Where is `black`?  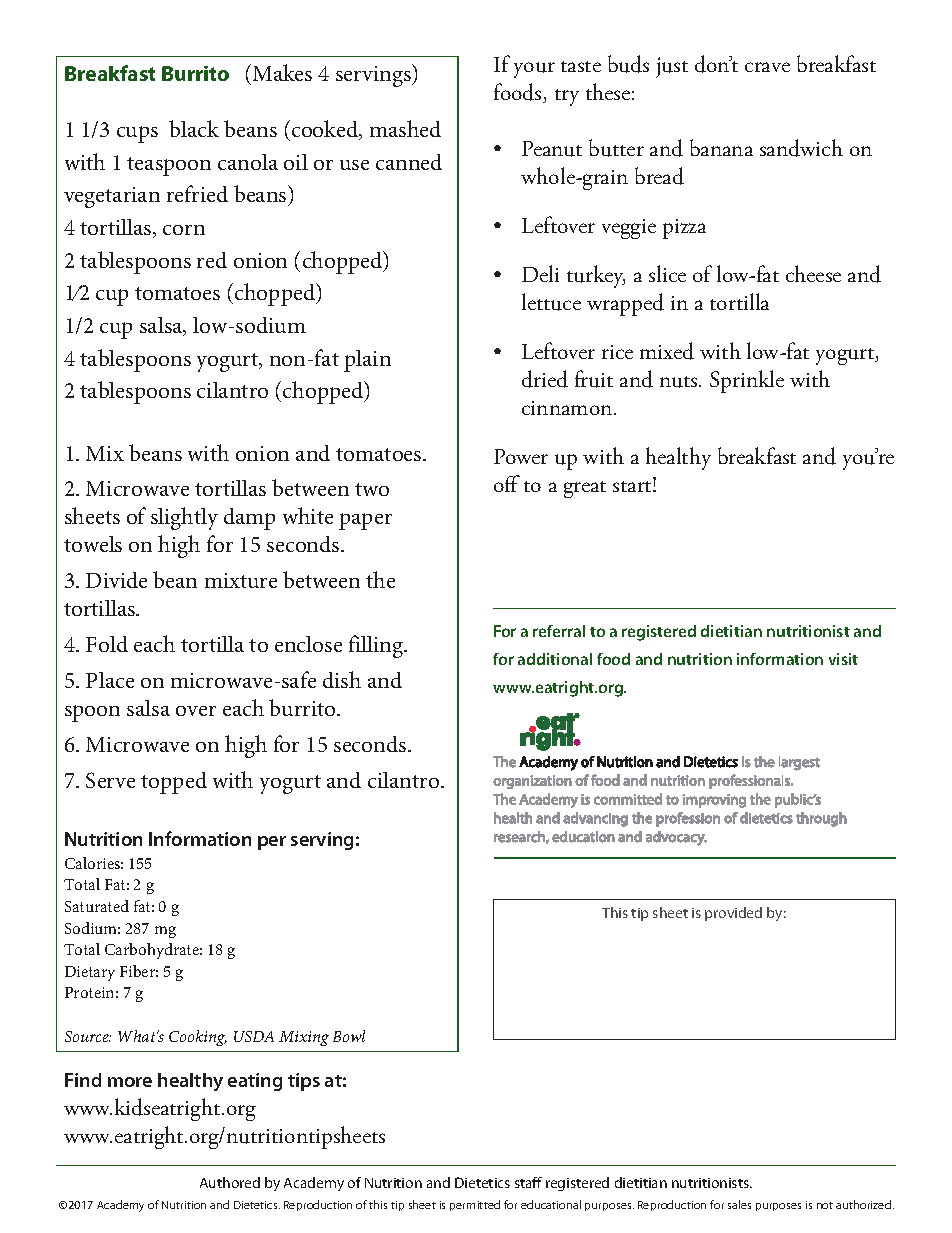
black is located at coordinates (194, 128).
